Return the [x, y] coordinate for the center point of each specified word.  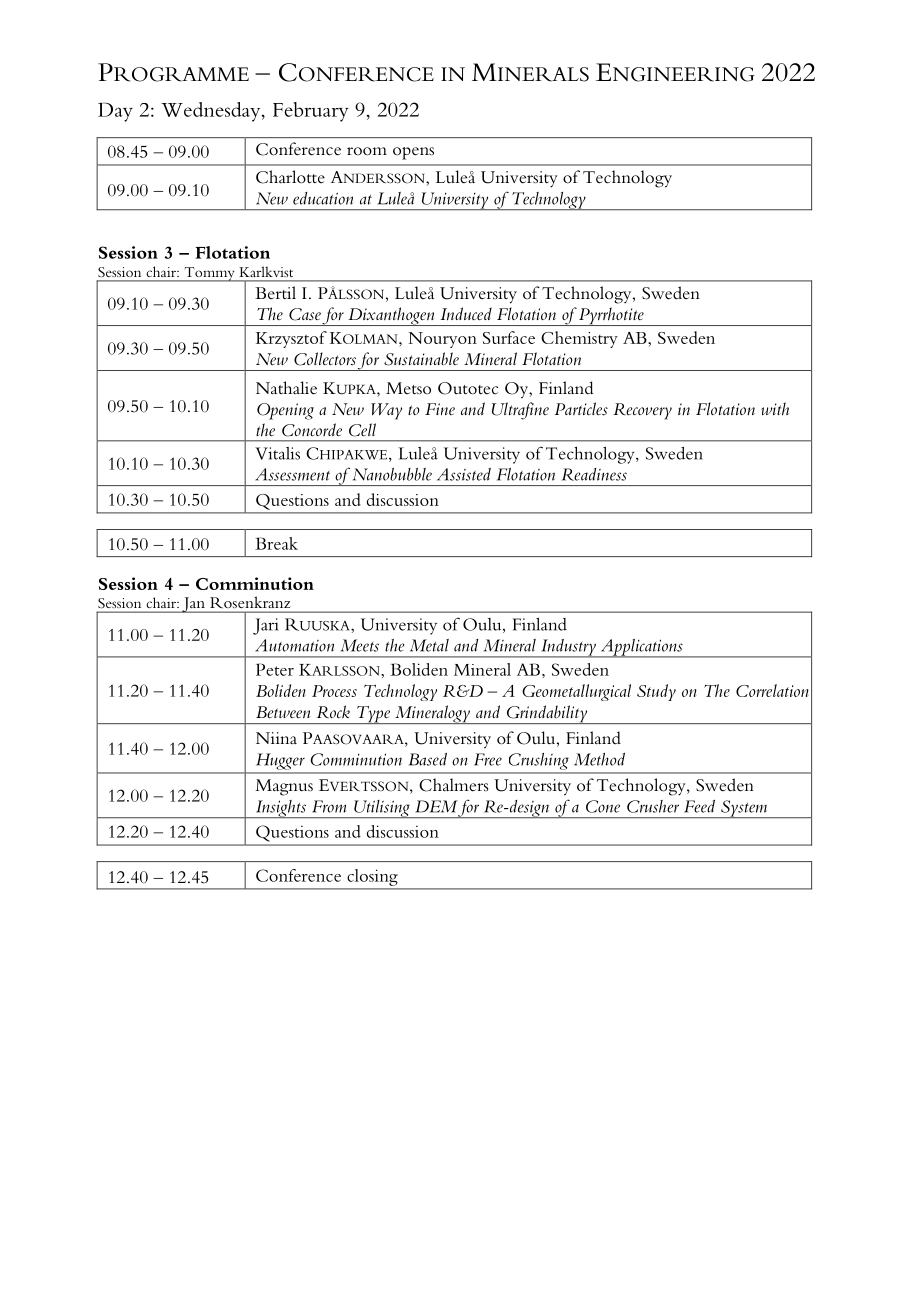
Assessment [292, 474]
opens [413, 153]
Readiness [594, 474]
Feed [699, 806]
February [311, 112]
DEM [436, 806]
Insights [280, 809]
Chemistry [579, 339]
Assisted [464, 474]
